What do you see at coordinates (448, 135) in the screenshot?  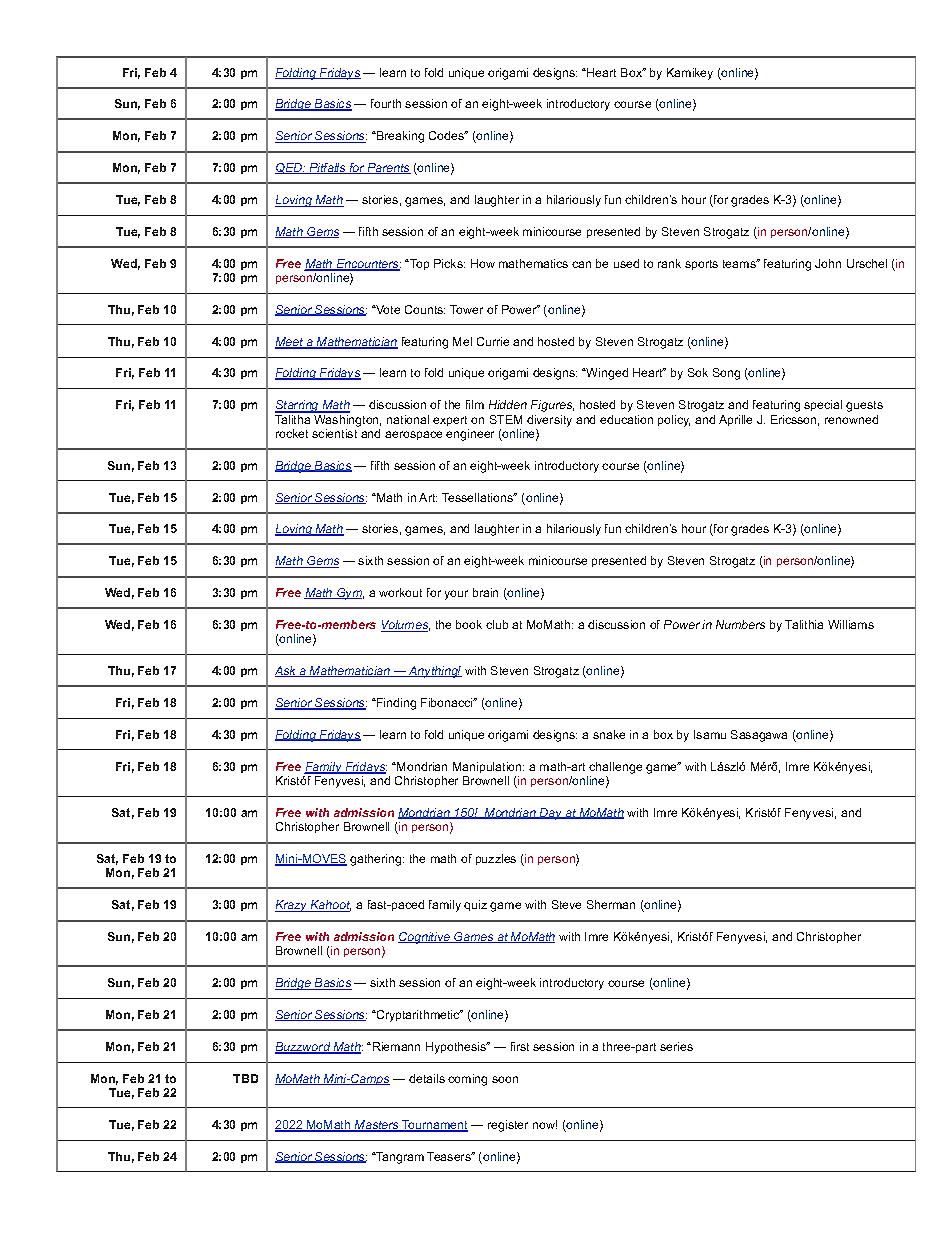 I see `Codes` at bounding box center [448, 135].
